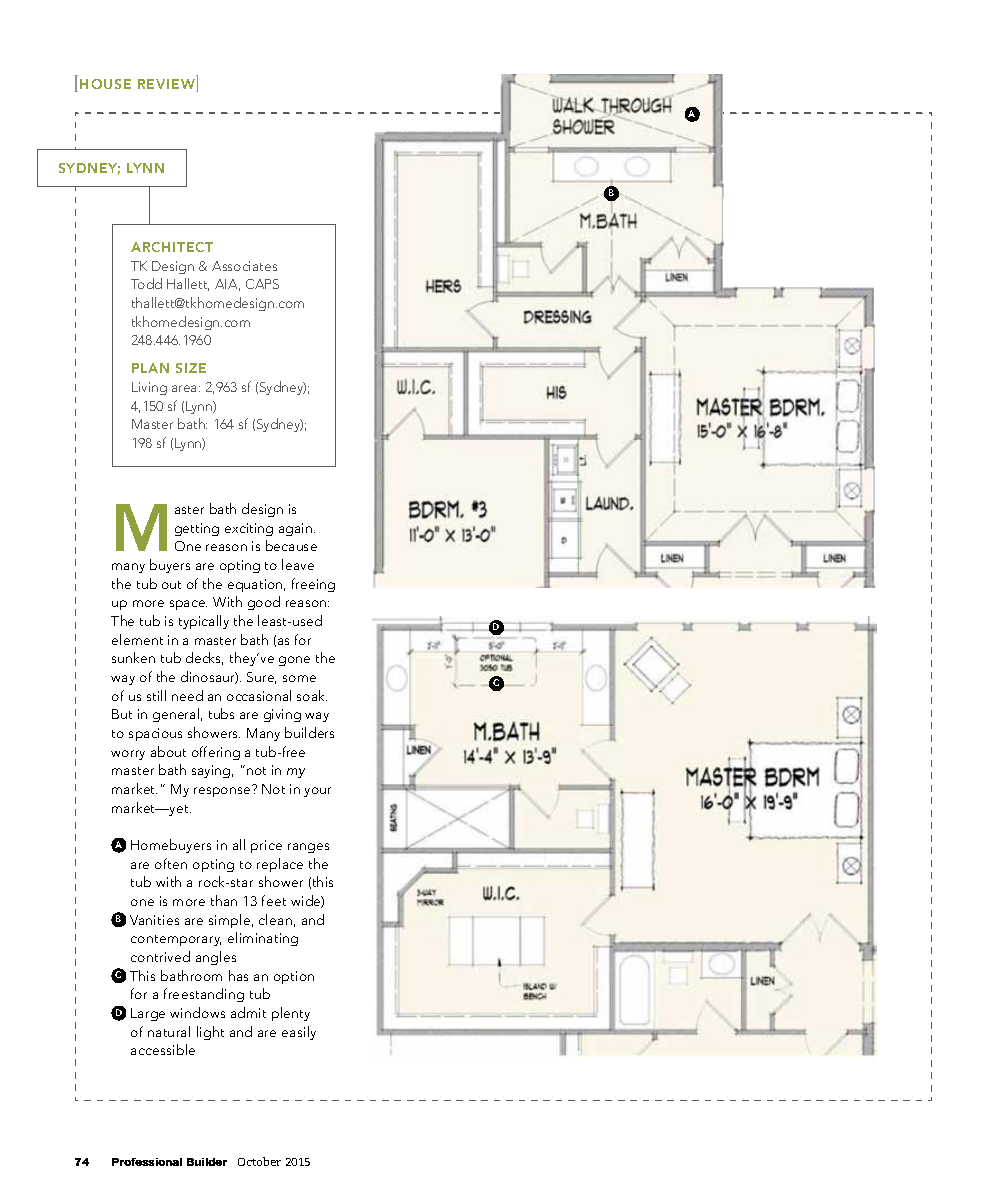  What do you see at coordinates (221, 713) in the screenshot?
I see `tubs` at bounding box center [221, 713].
